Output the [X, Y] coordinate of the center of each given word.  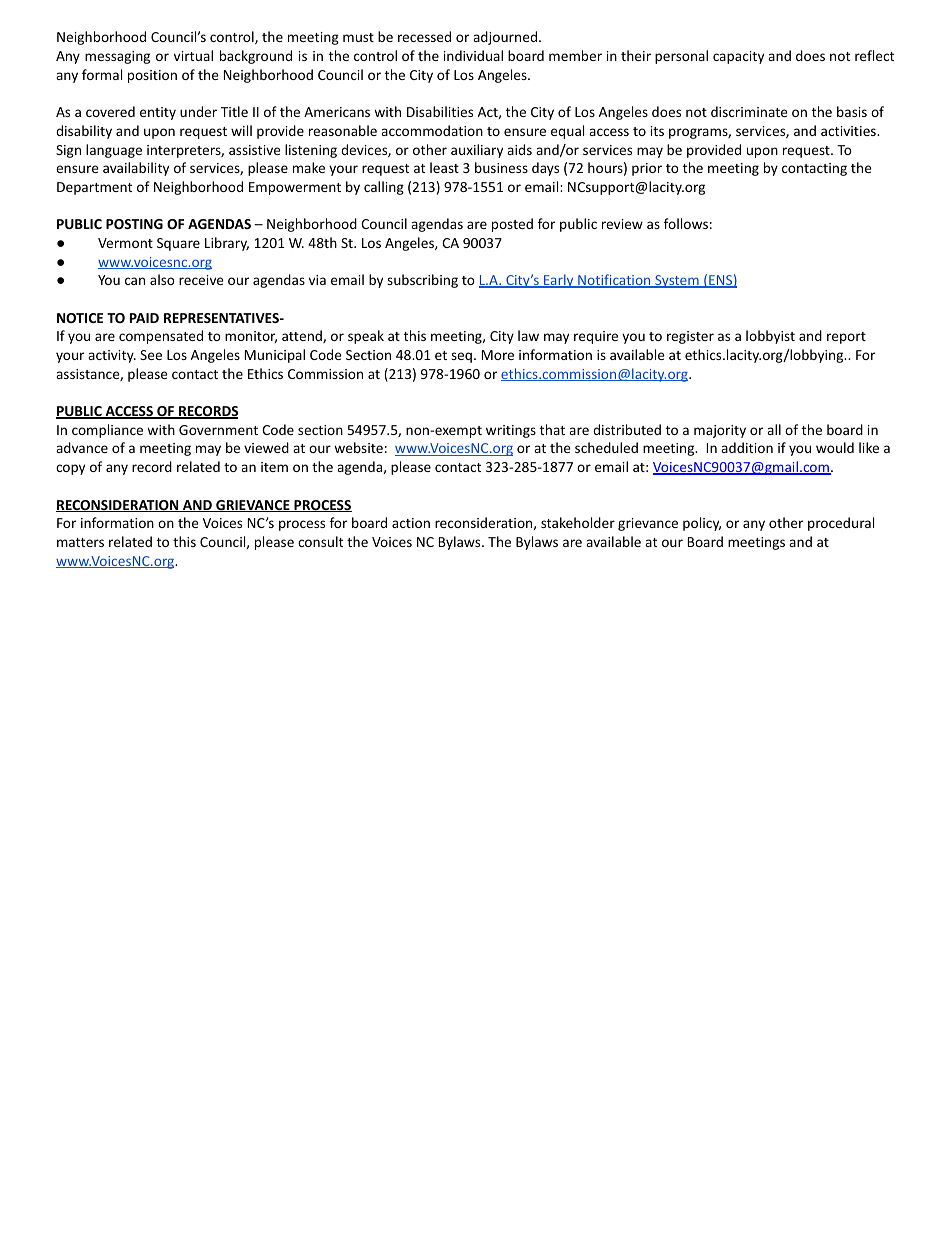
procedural [841, 524]
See [151, 355]
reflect [874, 55]
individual [473, 55]
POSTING [134, 224]
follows [686, 223]
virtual [193, 55]
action [411, 523]
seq [461, 357]
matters [80, 542]
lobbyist [770, 337]
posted [512, 225]
